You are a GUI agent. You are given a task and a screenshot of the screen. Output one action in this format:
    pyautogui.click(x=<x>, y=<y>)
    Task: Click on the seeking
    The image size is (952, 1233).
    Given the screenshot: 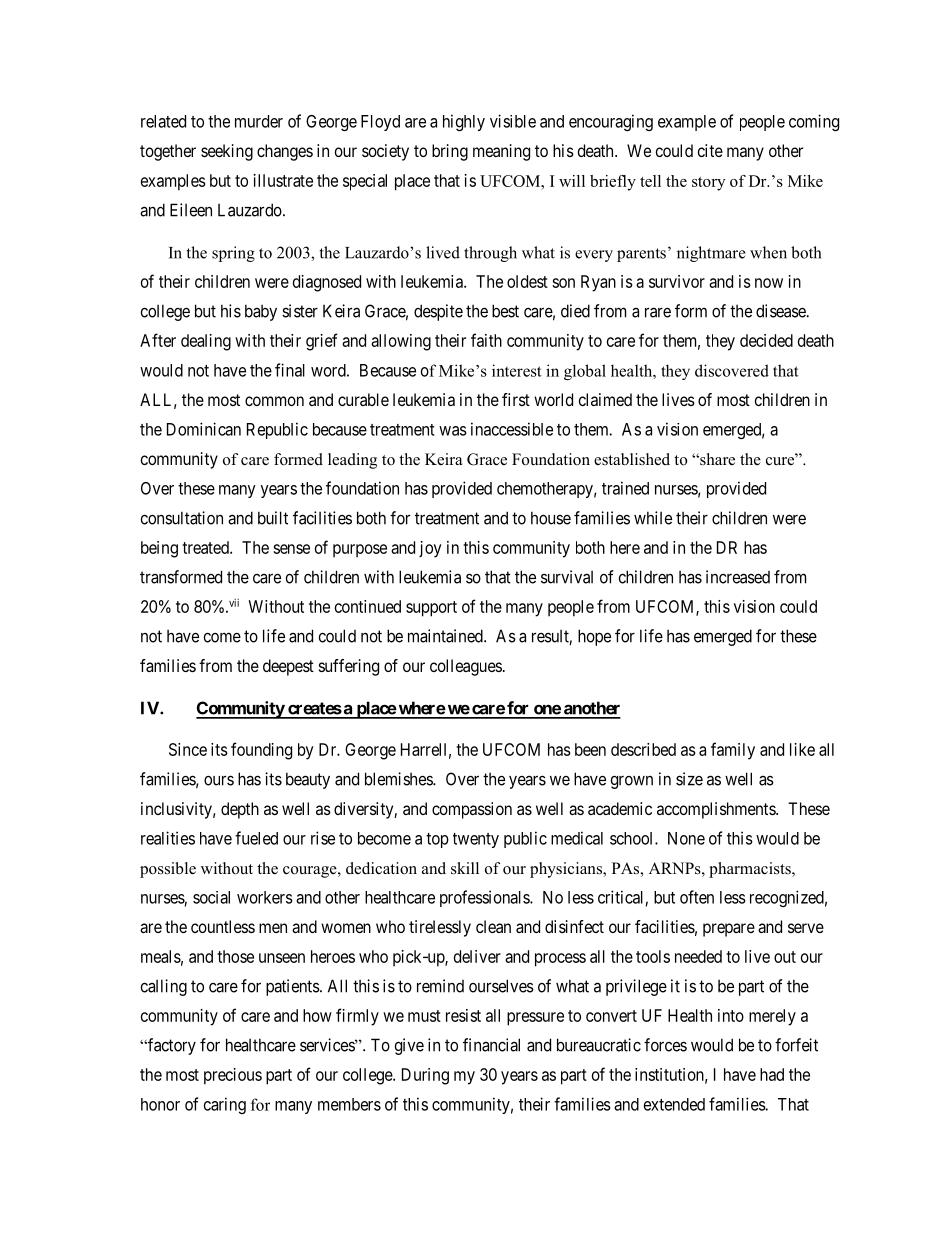 What is the action you would take?
    pyautogui.click(x=227, y=152)
